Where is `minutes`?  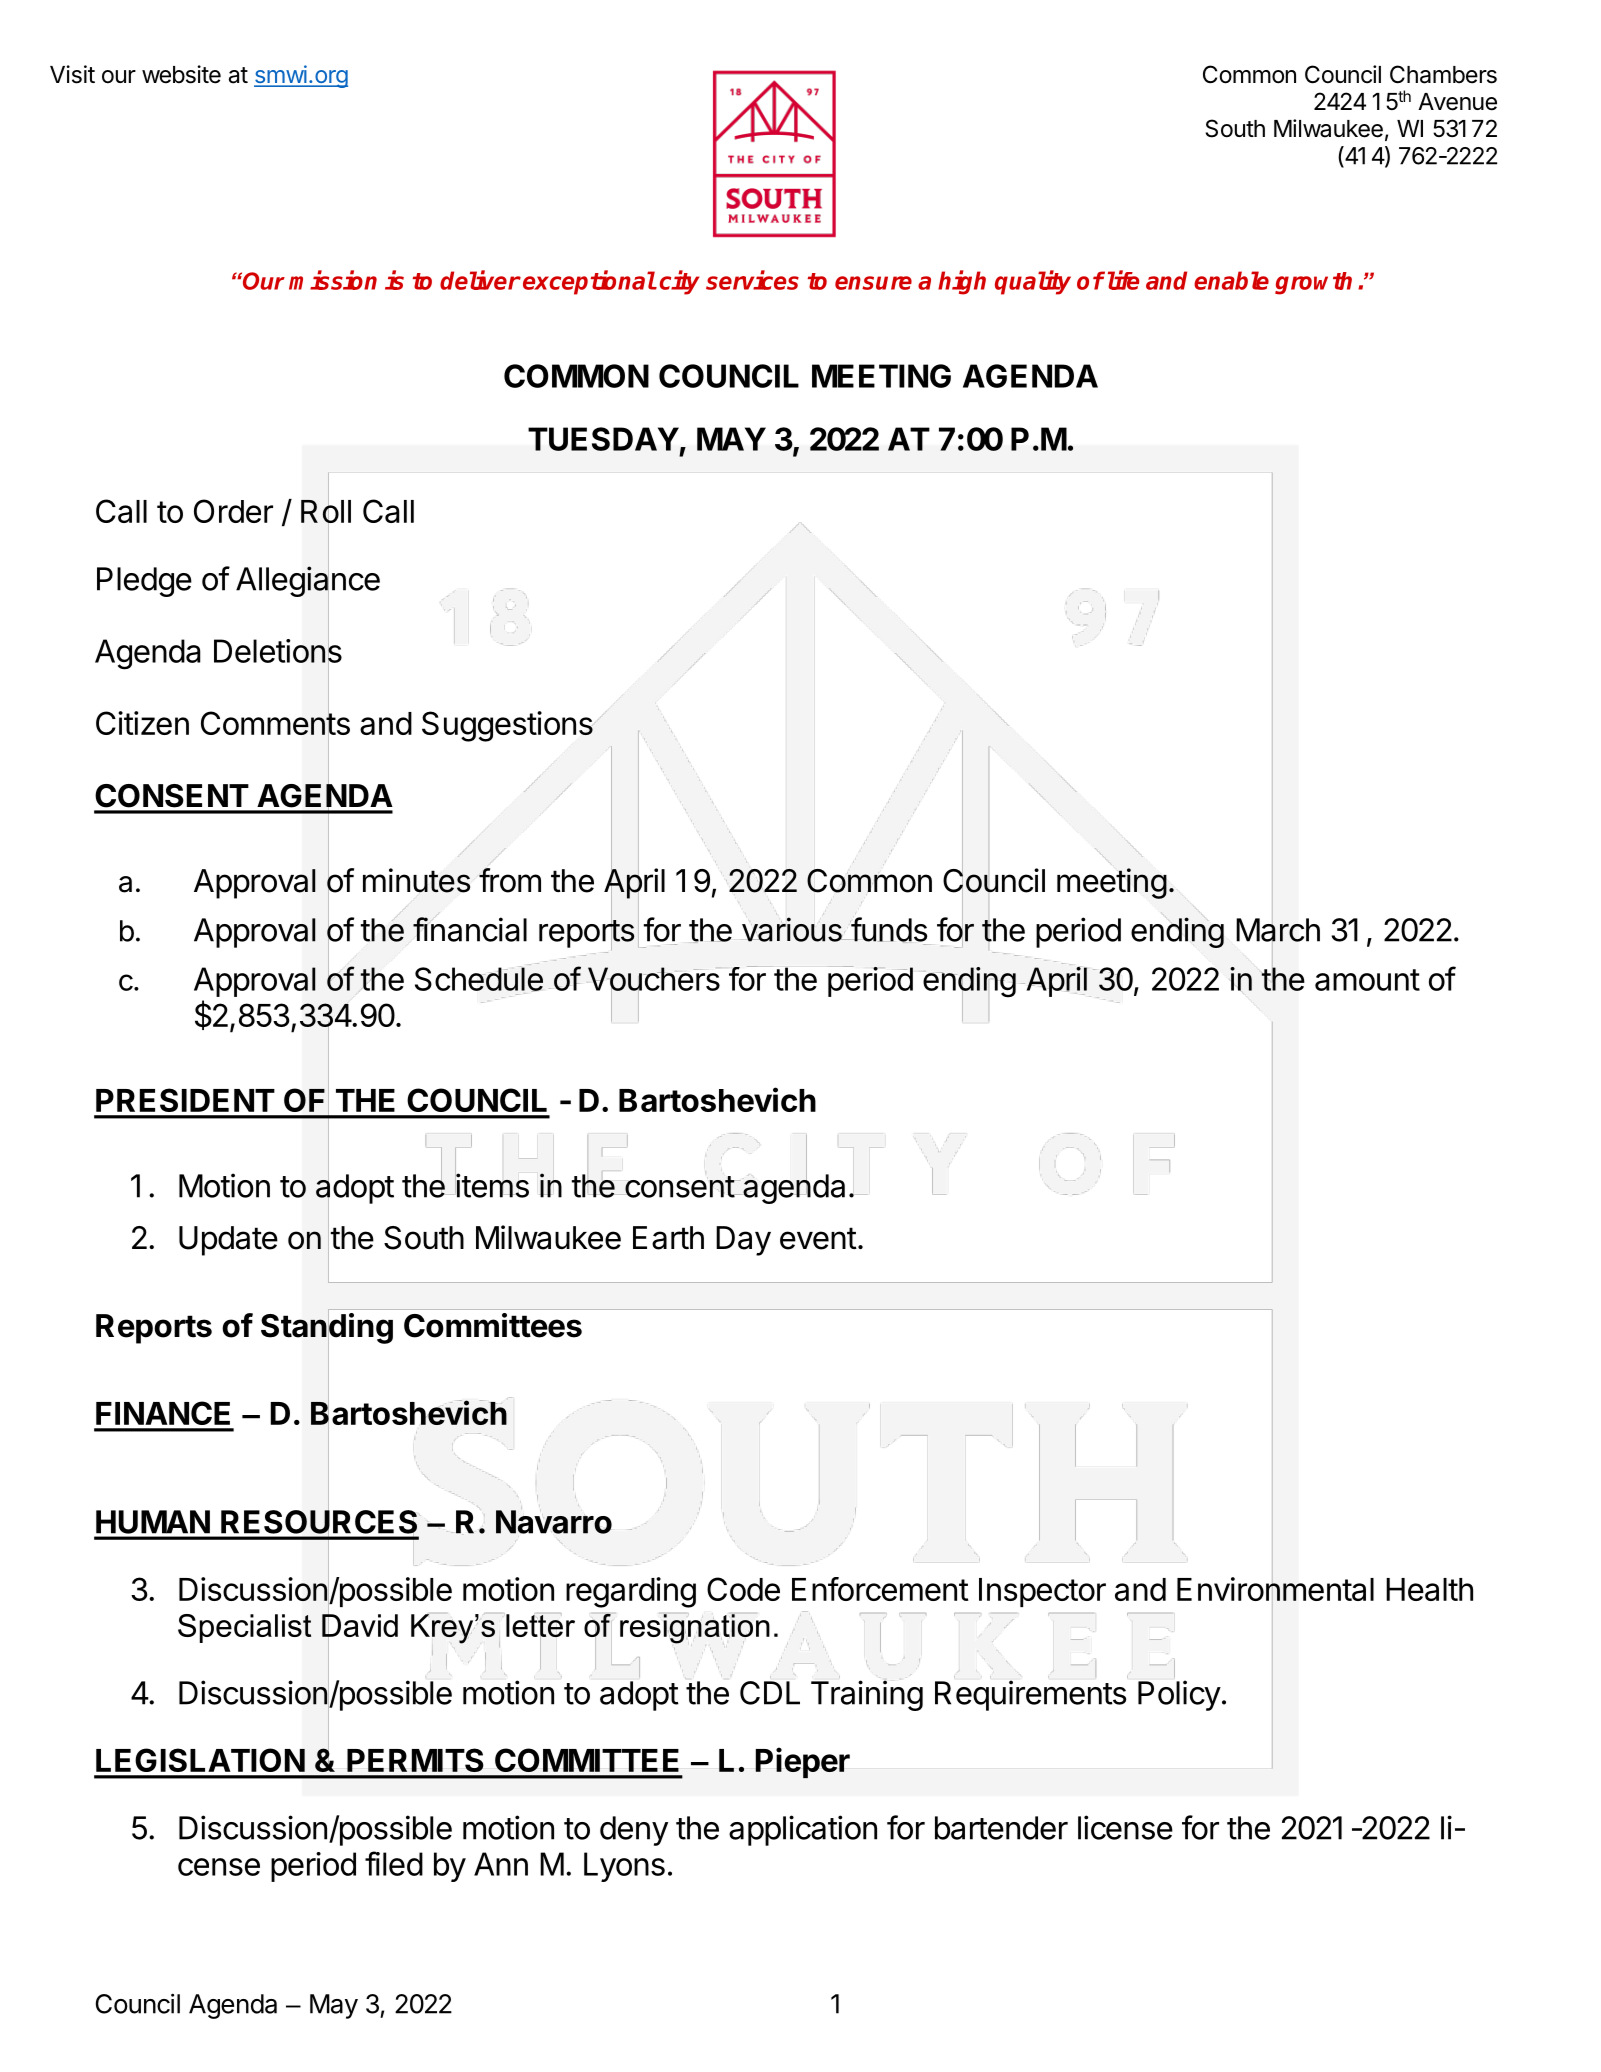 minutes is located at coordinates (416, 880).
